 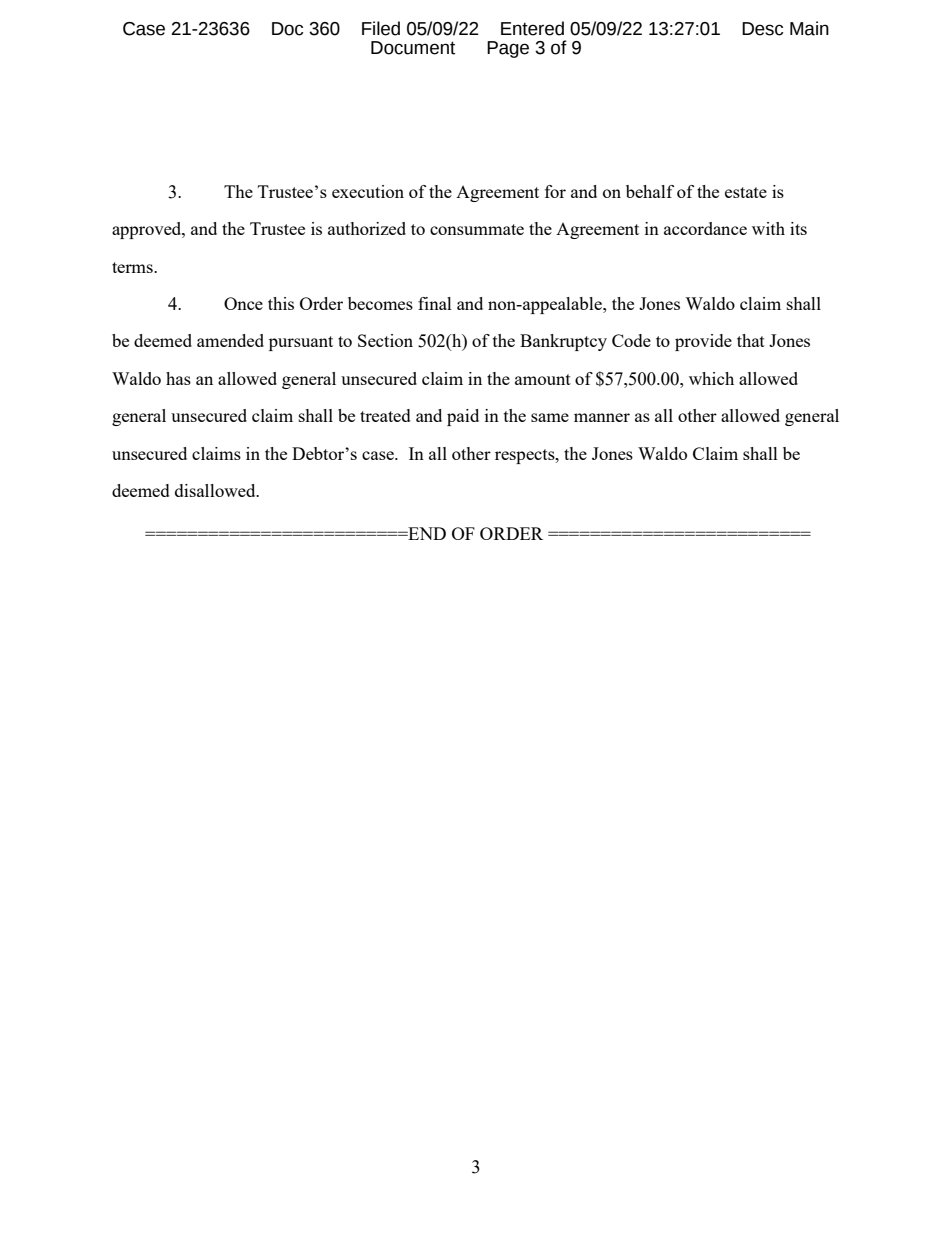 I want to click on which, so click(x=711, y=378).
